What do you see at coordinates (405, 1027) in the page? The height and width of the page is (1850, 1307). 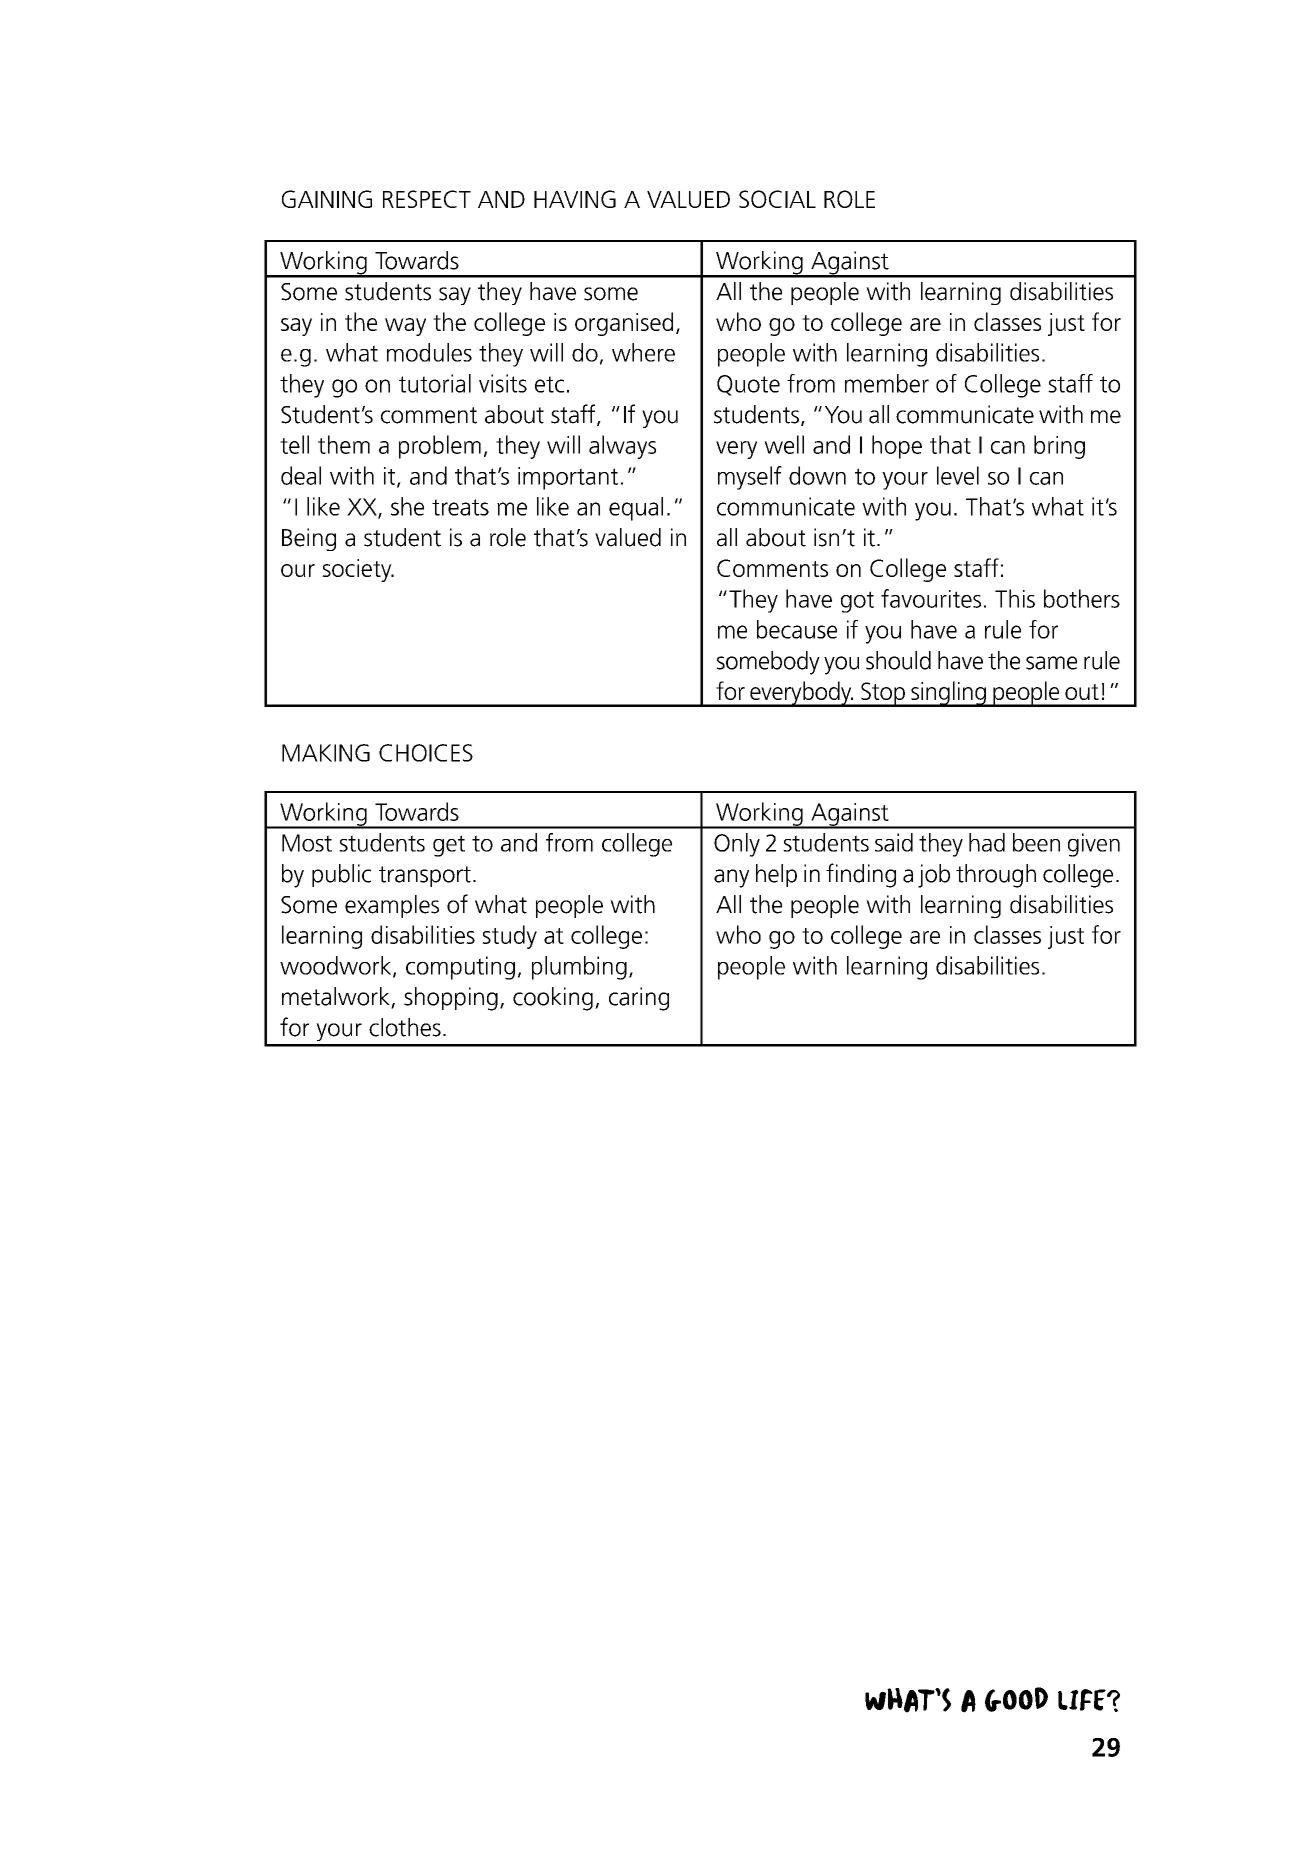 I see `clothes` at bounding box center [405, 1027].
